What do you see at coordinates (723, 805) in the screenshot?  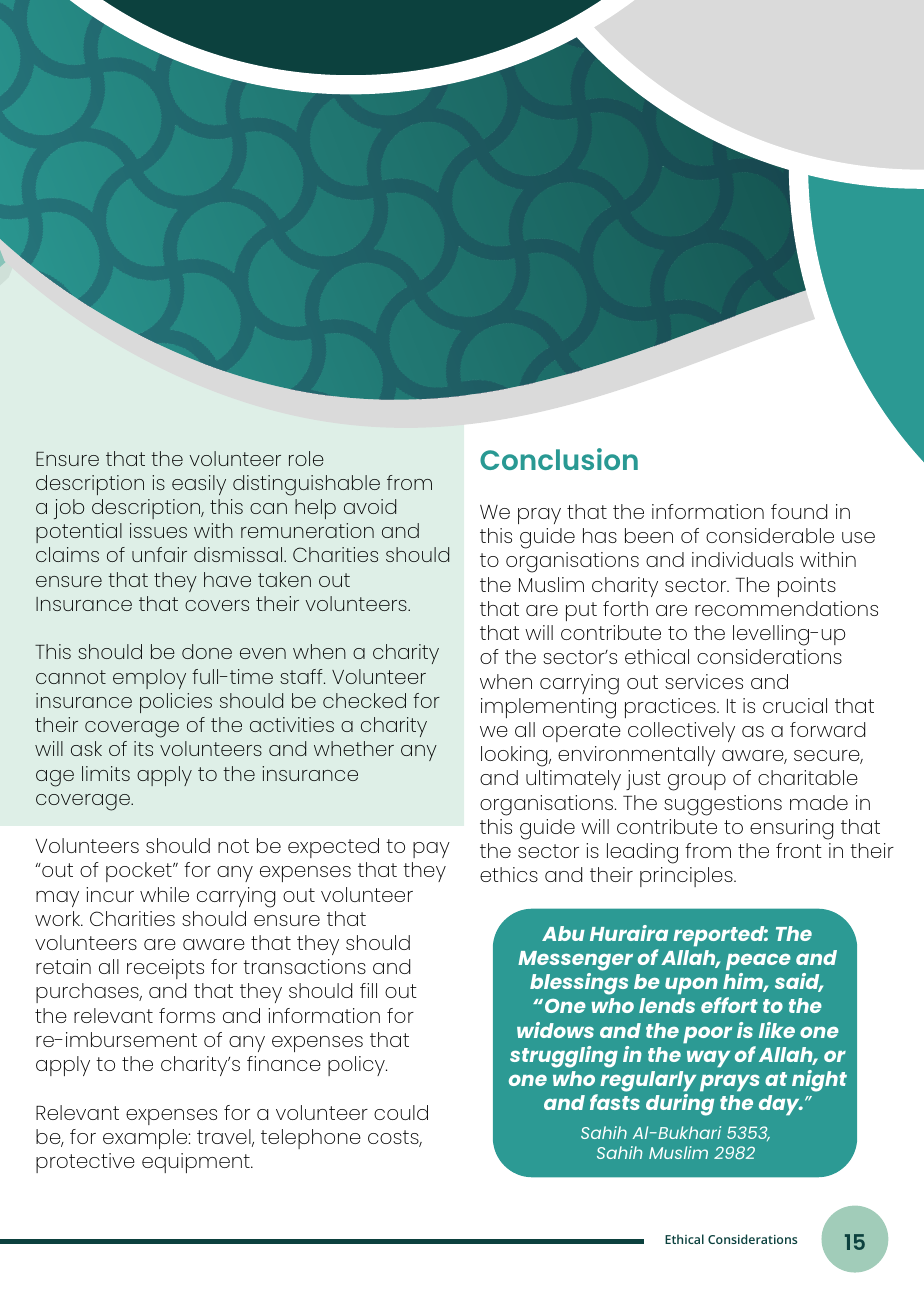 I see `suggestions` at bounding box center [723, 805].
